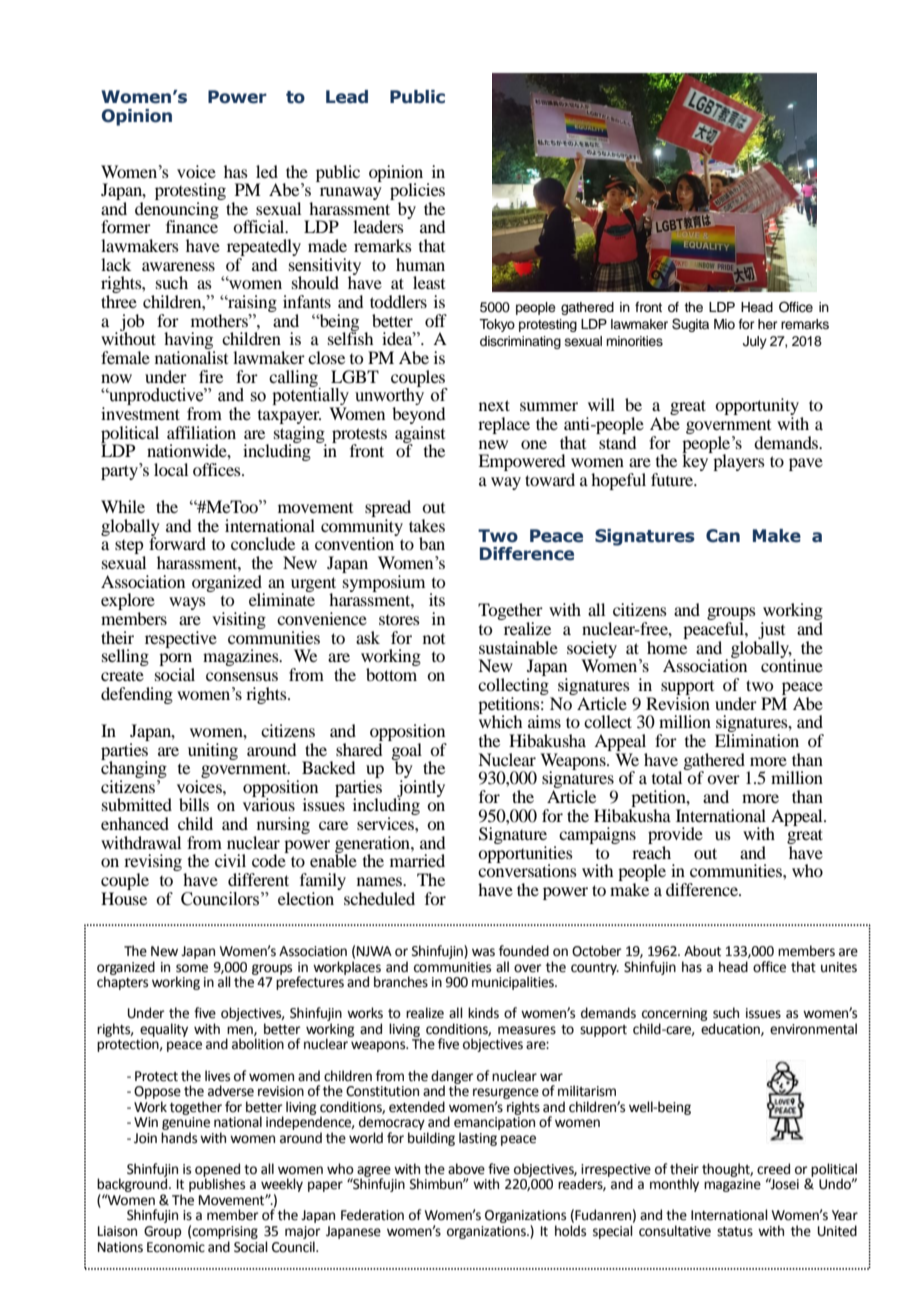 This document has height=1308, width=924. What do you see at coordinates (192, 225) in the document?
I see `finance` at bounding box center [192, 225].
